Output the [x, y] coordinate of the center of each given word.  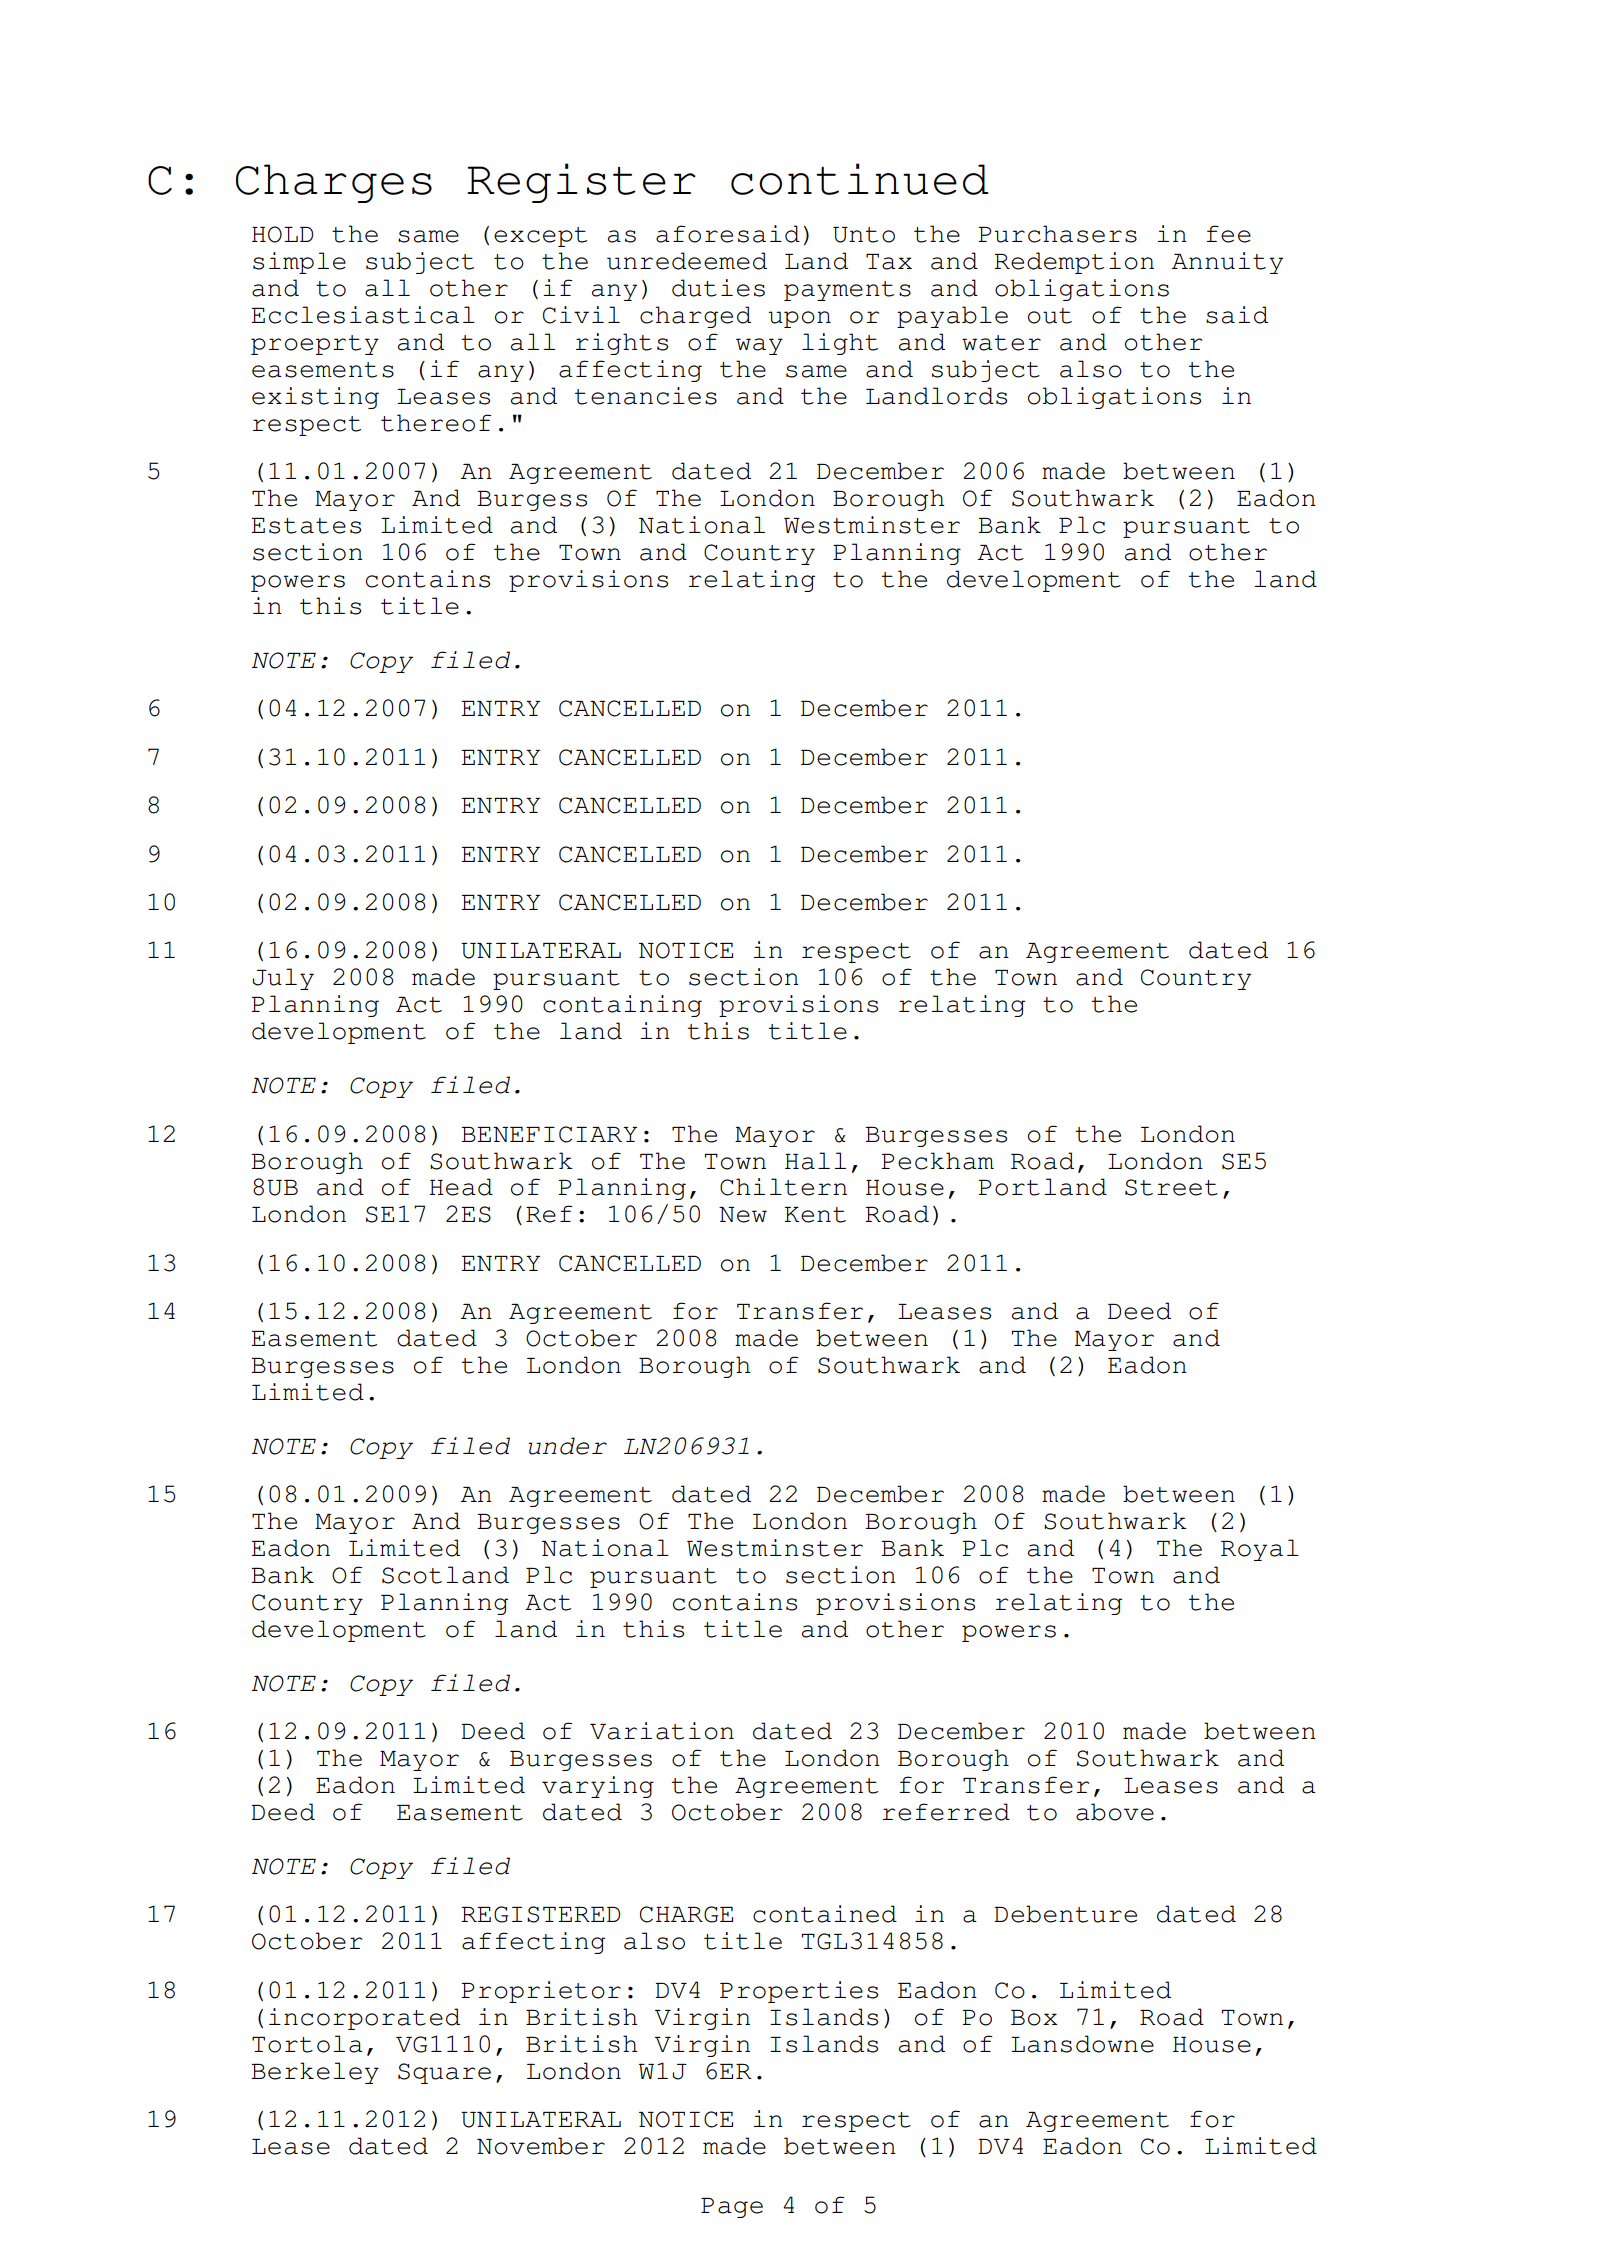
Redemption [1074, 263]
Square [444, 2073]
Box [1034, 2018]
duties [718, 288]
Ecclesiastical [363, 315]
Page [732, 2208]
